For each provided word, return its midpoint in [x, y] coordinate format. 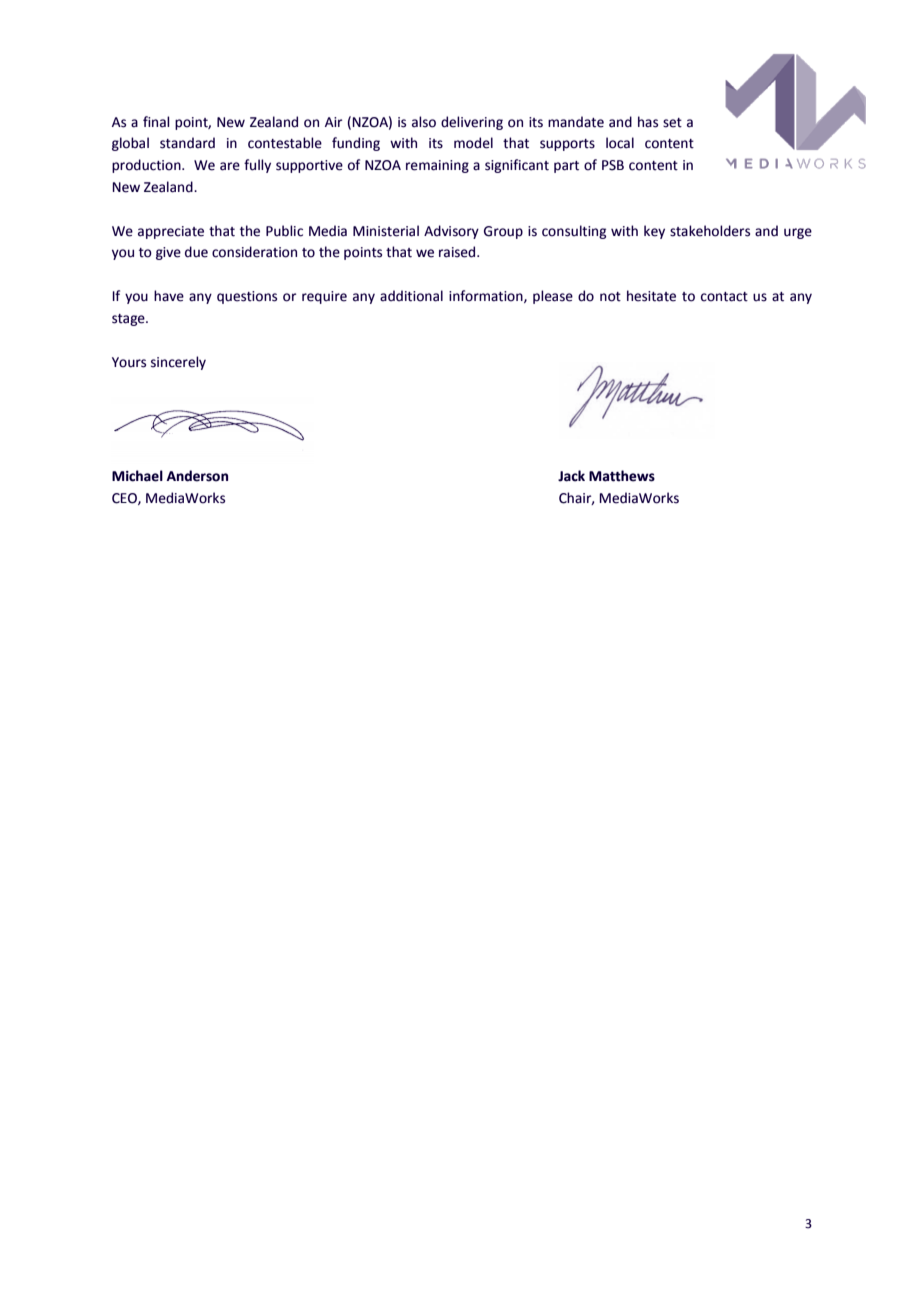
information [487, 296]
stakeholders [710, 231]
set [672, 123]
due [196, 252]
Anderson [197, 476]
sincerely [178, 363]
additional [411, 296]
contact [724, 297]
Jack [571, 476]
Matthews [622, 476]
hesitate [651, 296]
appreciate [171, 232]
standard [187, 143]
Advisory [451, 232]
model [473, 143]
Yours [129, 362]
